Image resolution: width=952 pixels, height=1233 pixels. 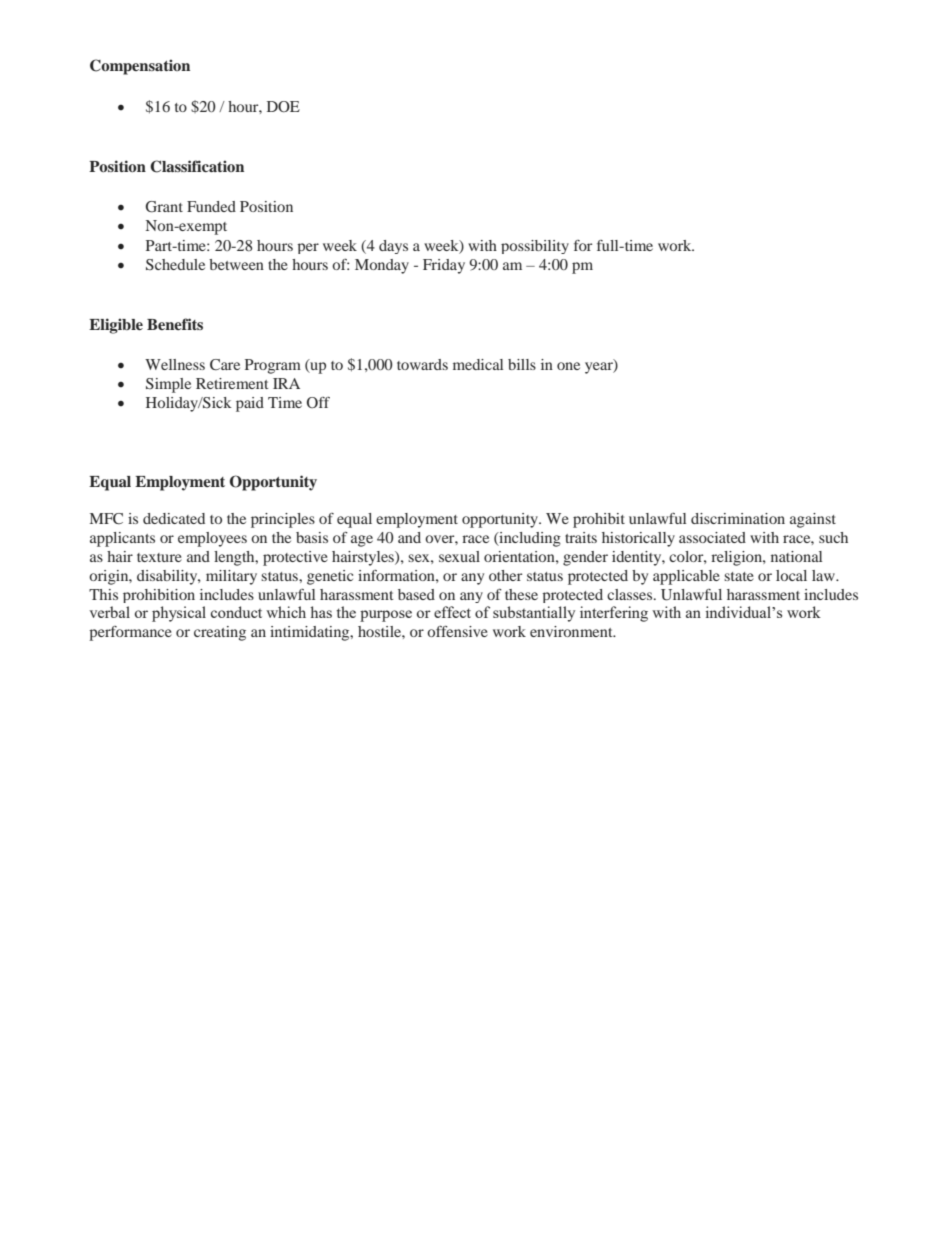 I want to click on including, so click(x=529, y=539).
